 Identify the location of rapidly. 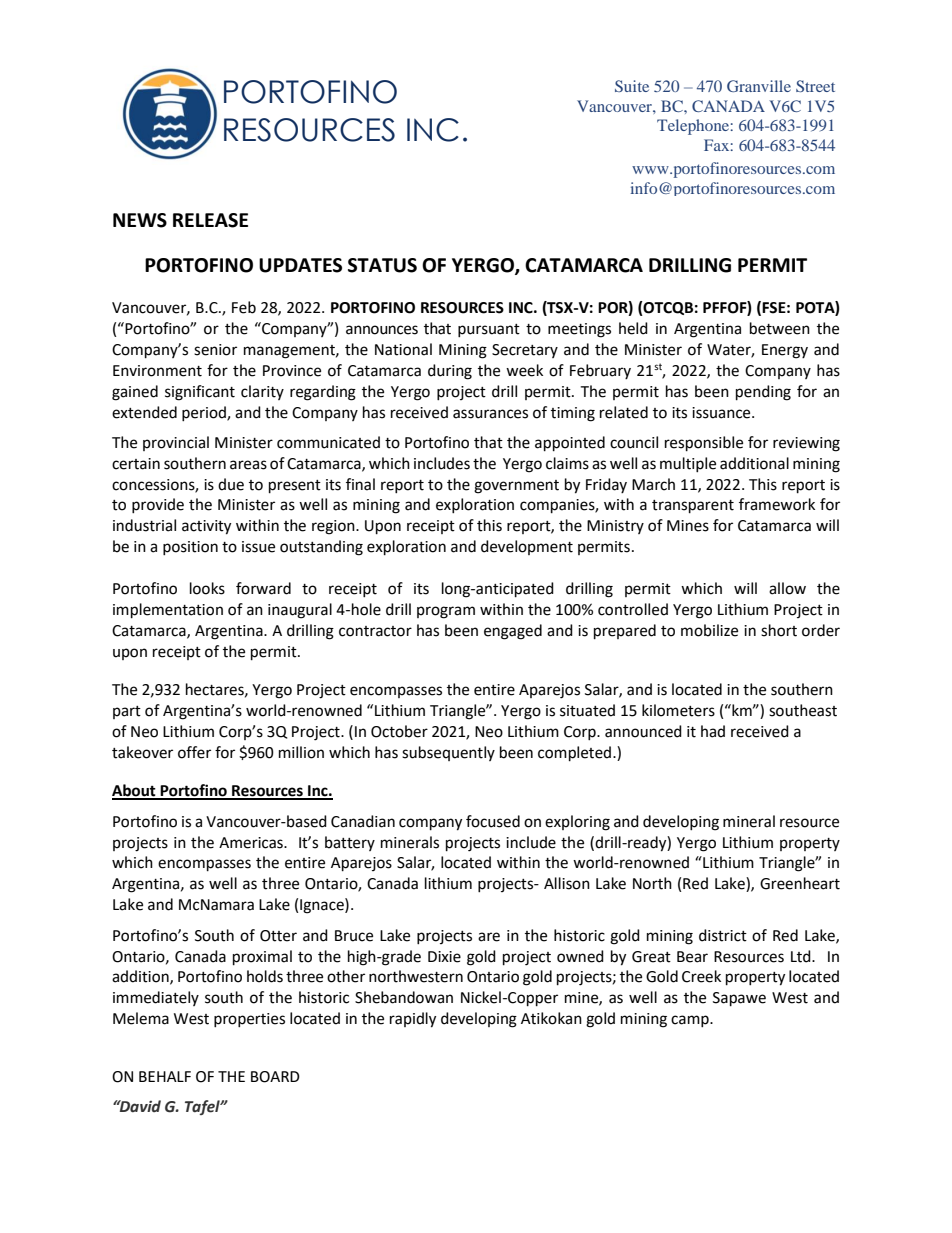
(413, 1020).
